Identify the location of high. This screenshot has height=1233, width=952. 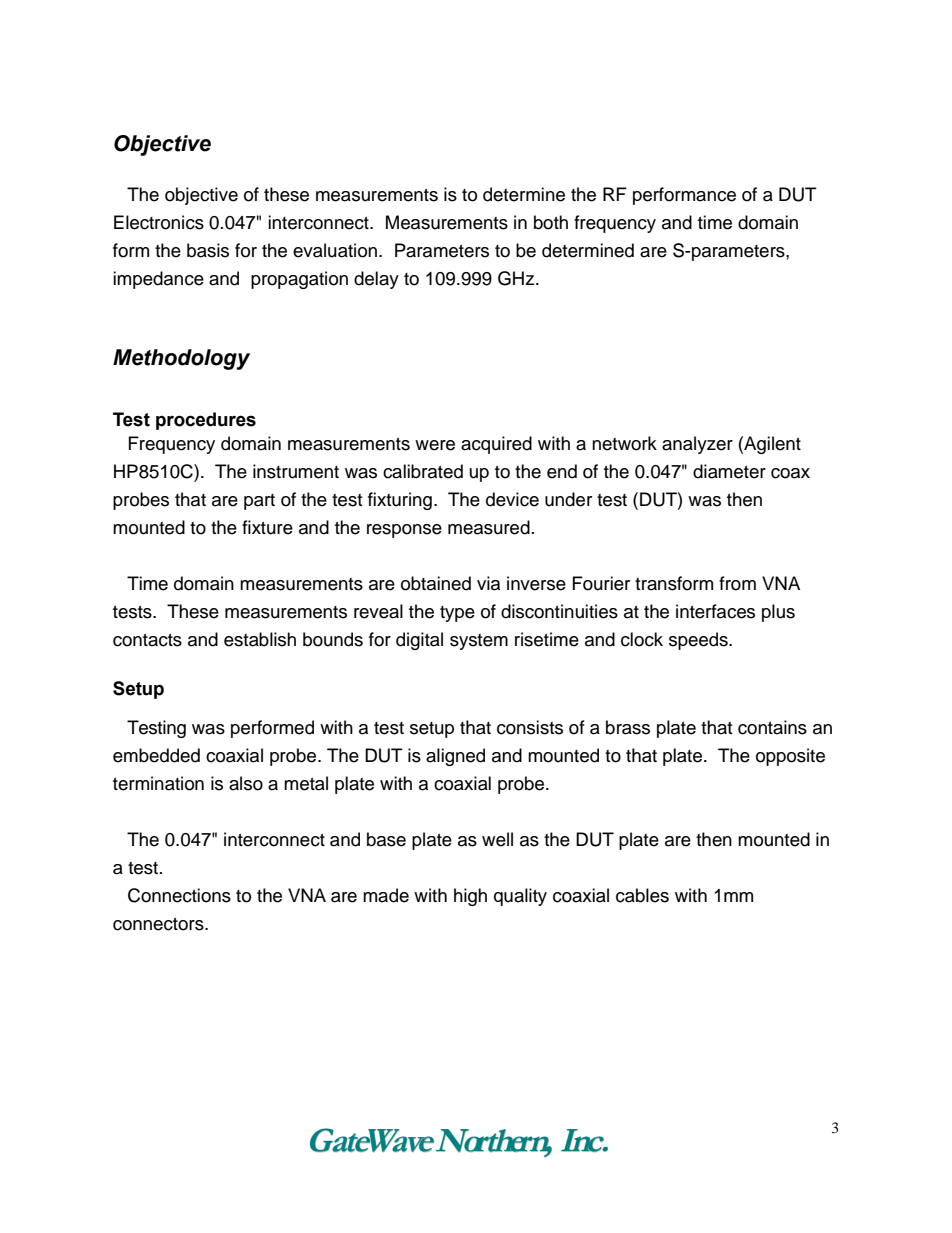
(470, 897).
